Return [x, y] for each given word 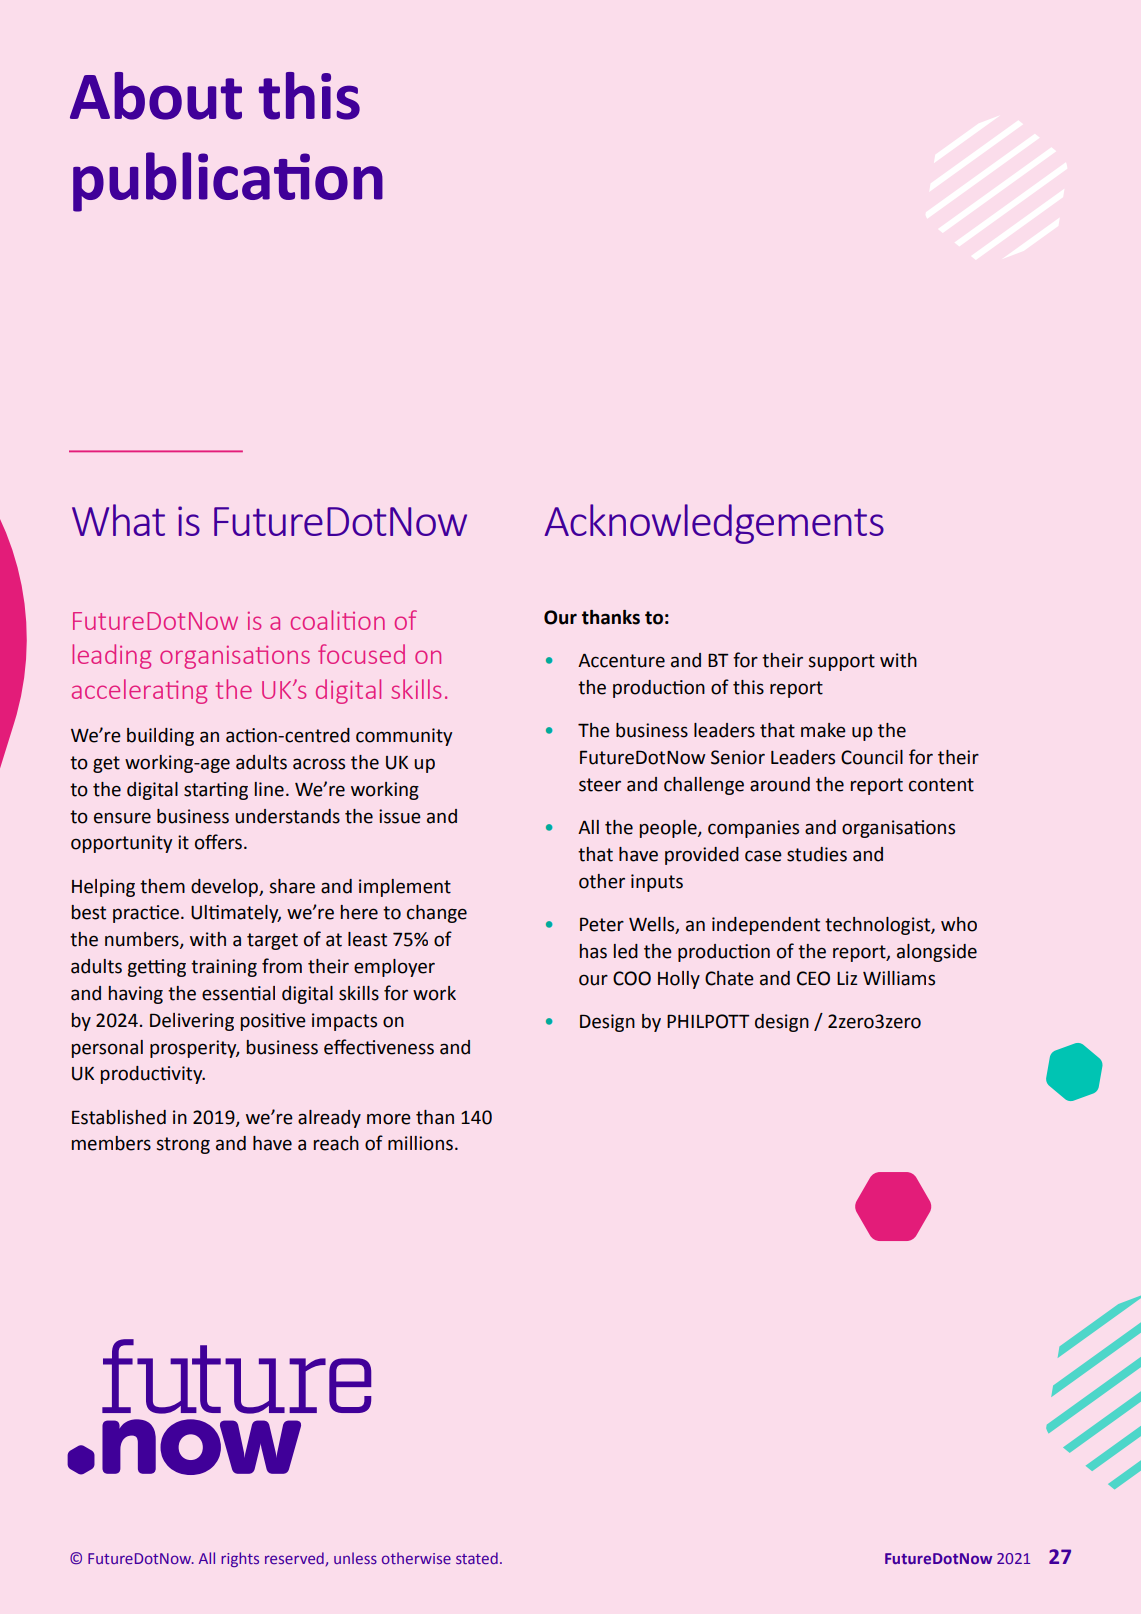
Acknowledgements [714, 524]
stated [477, 1558]
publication [228, 182]
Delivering [192, 1022]
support [841, 662]
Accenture [621, 661]
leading [111, 656]
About [156, 96]
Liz [847, 978]
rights [240, 1559]
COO [632, 978]
